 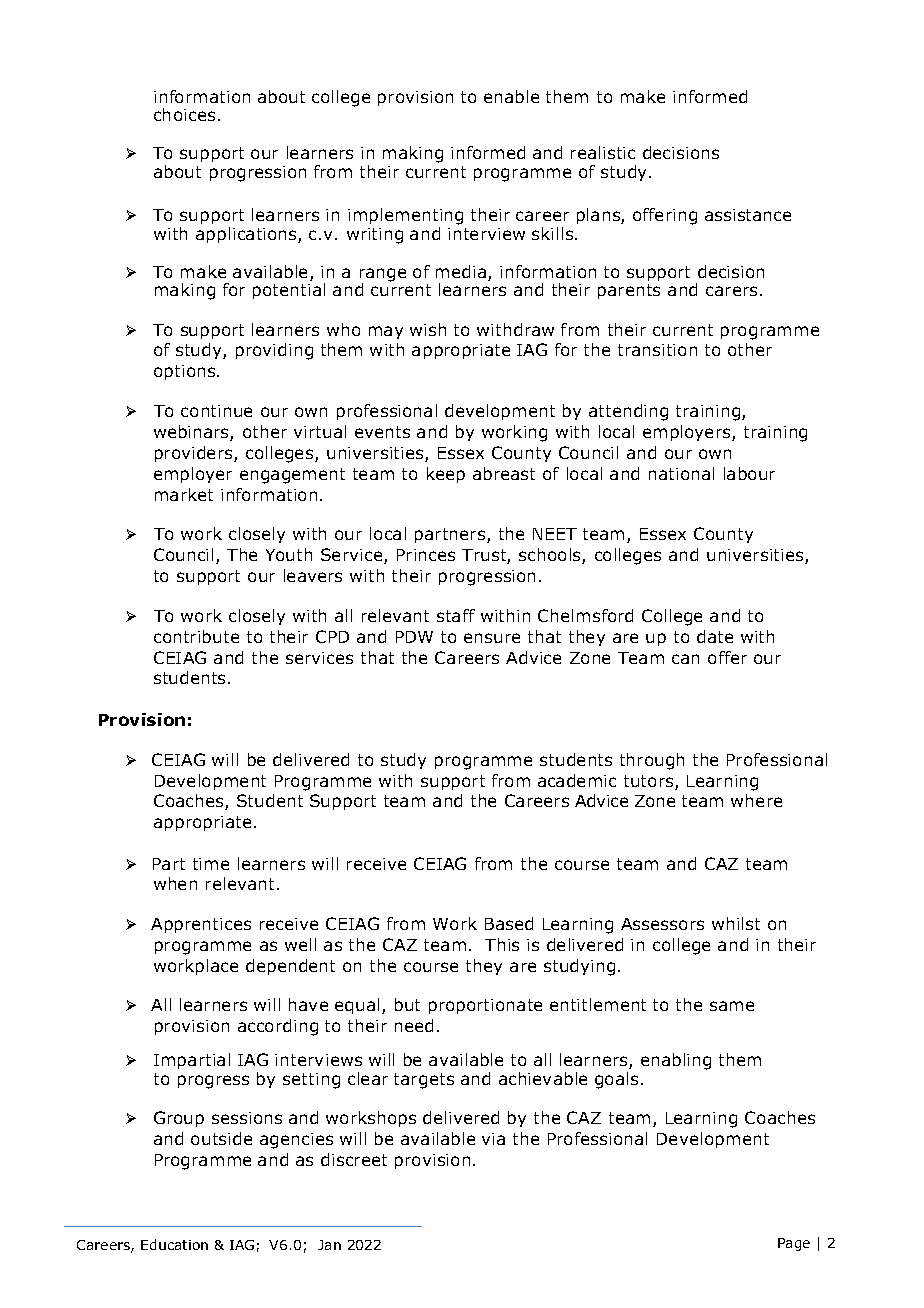 I want to click on ensure, so click(x=492, y=638).
